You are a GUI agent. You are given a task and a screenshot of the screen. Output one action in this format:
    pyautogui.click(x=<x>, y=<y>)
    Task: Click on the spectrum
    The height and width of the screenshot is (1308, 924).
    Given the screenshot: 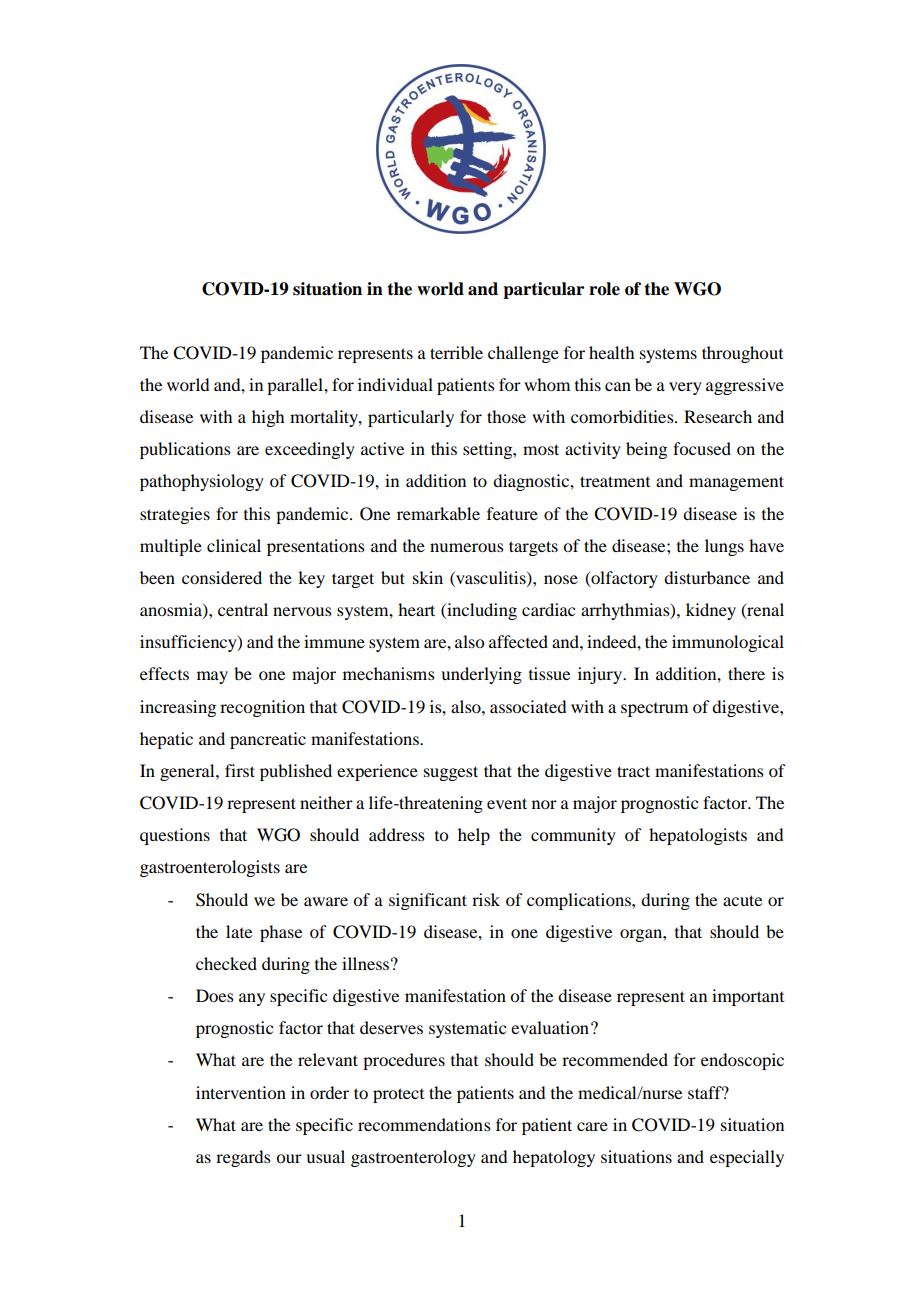 What is the action you would take?
    pyautogui.click(x=654, y=710)
